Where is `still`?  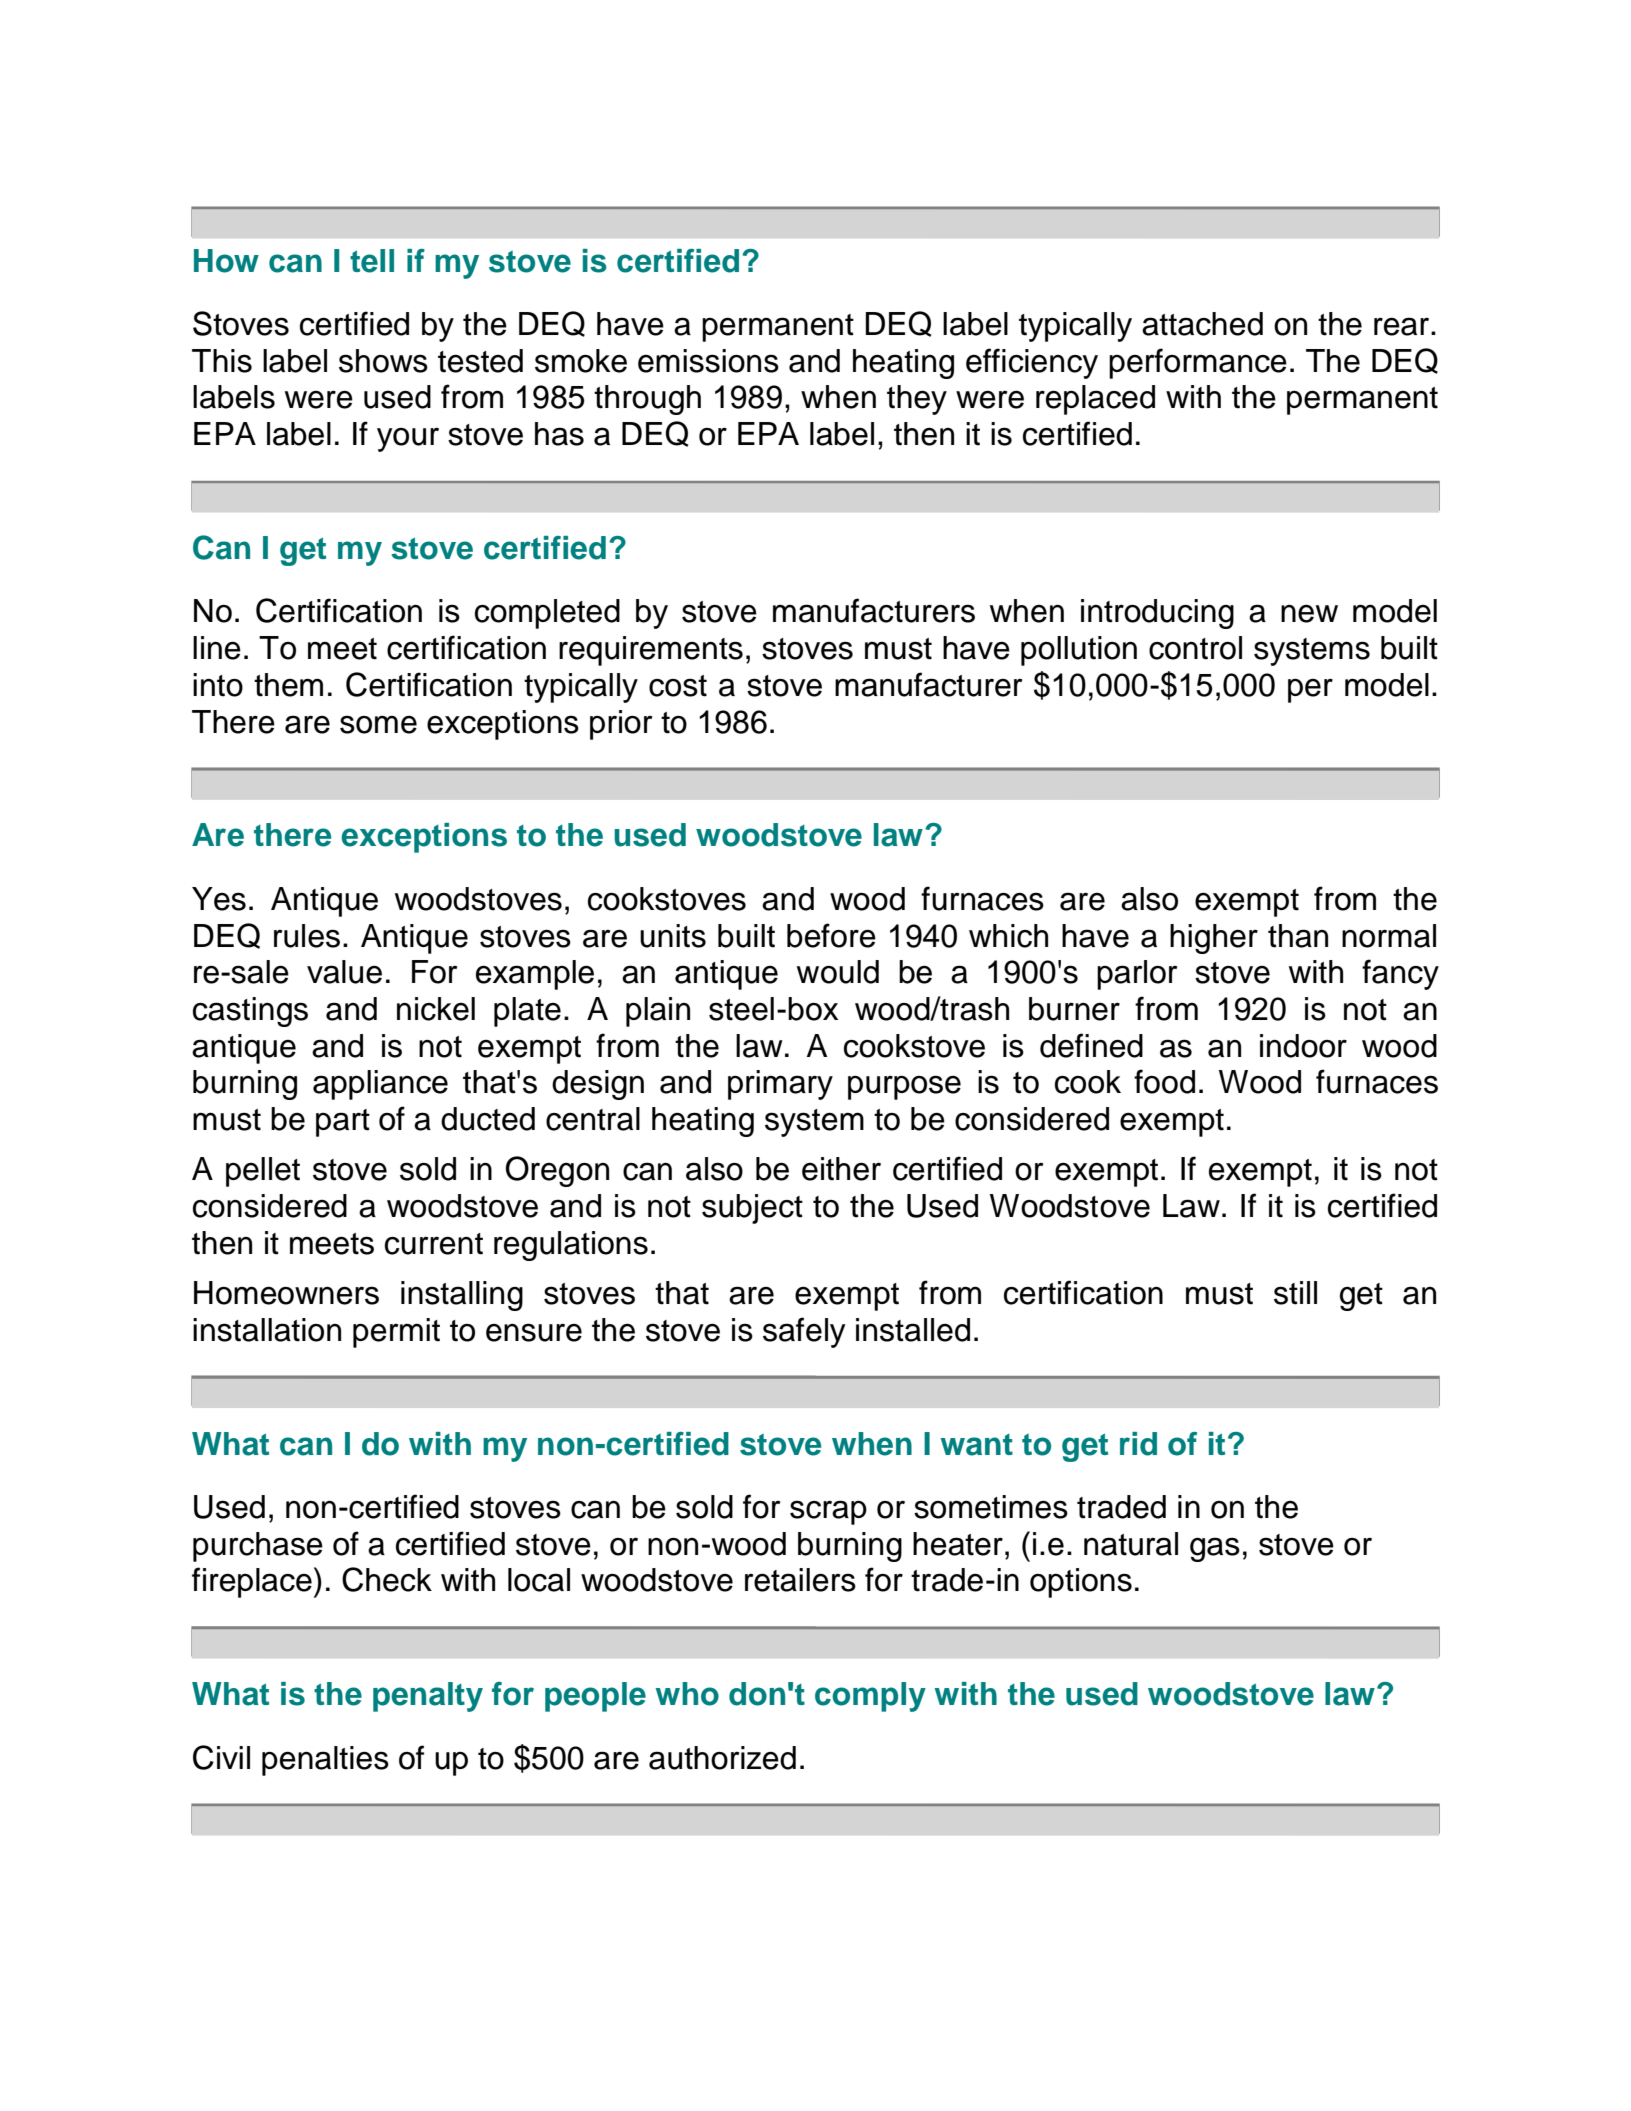
still is located at coordinates (1295, 1293).
